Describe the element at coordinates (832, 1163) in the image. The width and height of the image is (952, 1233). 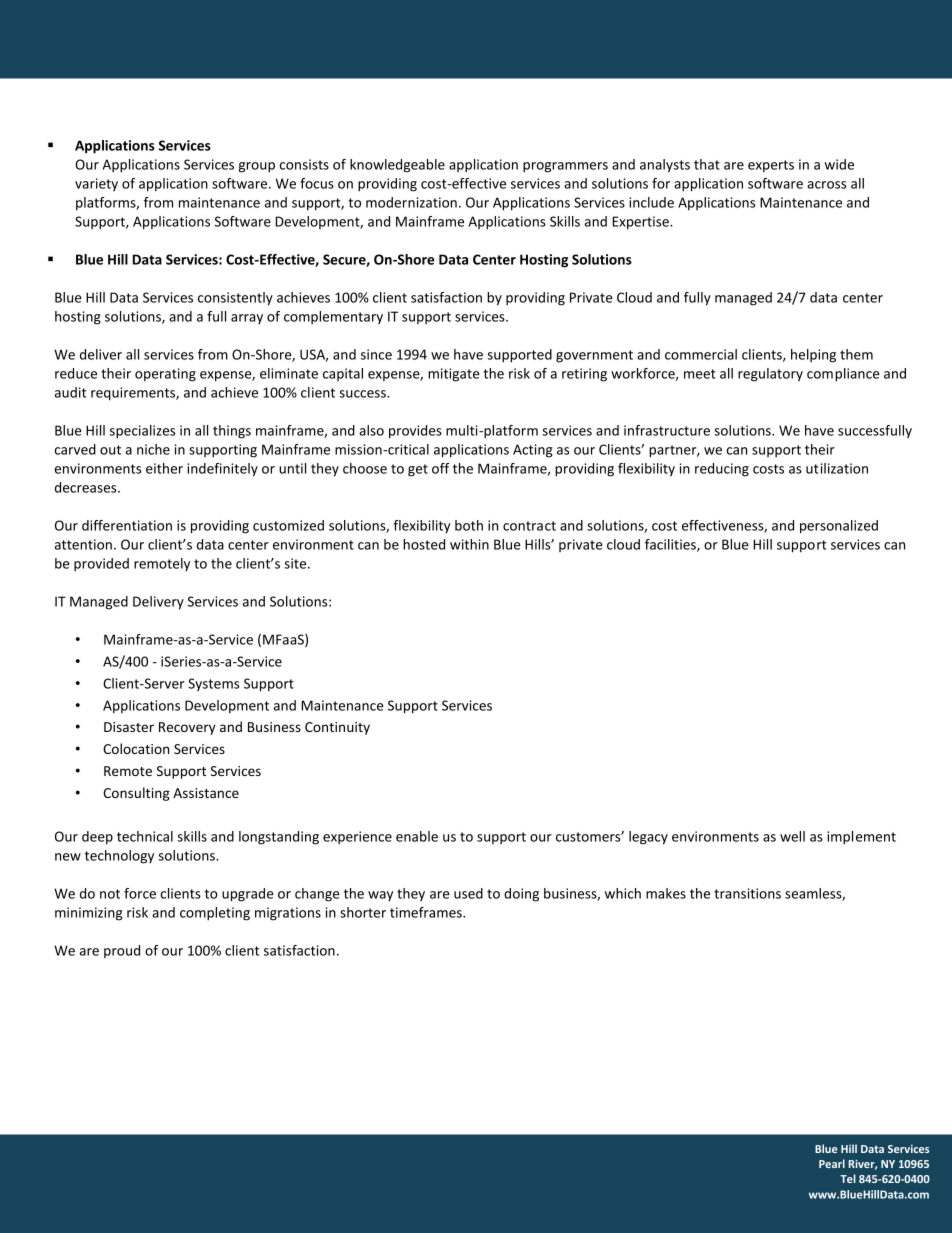
I see `Pearl` at that location.
